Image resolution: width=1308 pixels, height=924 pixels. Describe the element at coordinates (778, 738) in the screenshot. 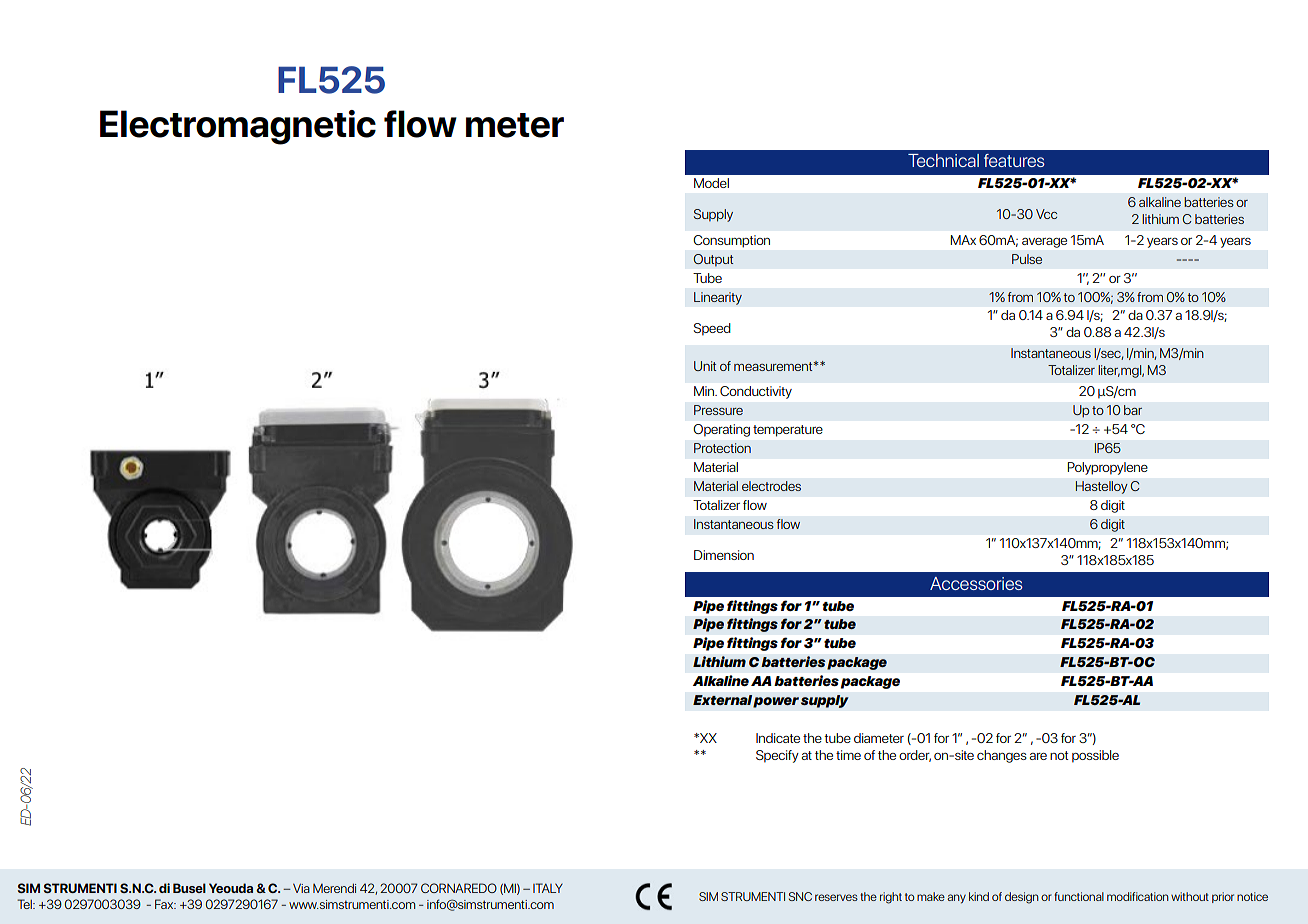

I see `Indicate` at that location.
